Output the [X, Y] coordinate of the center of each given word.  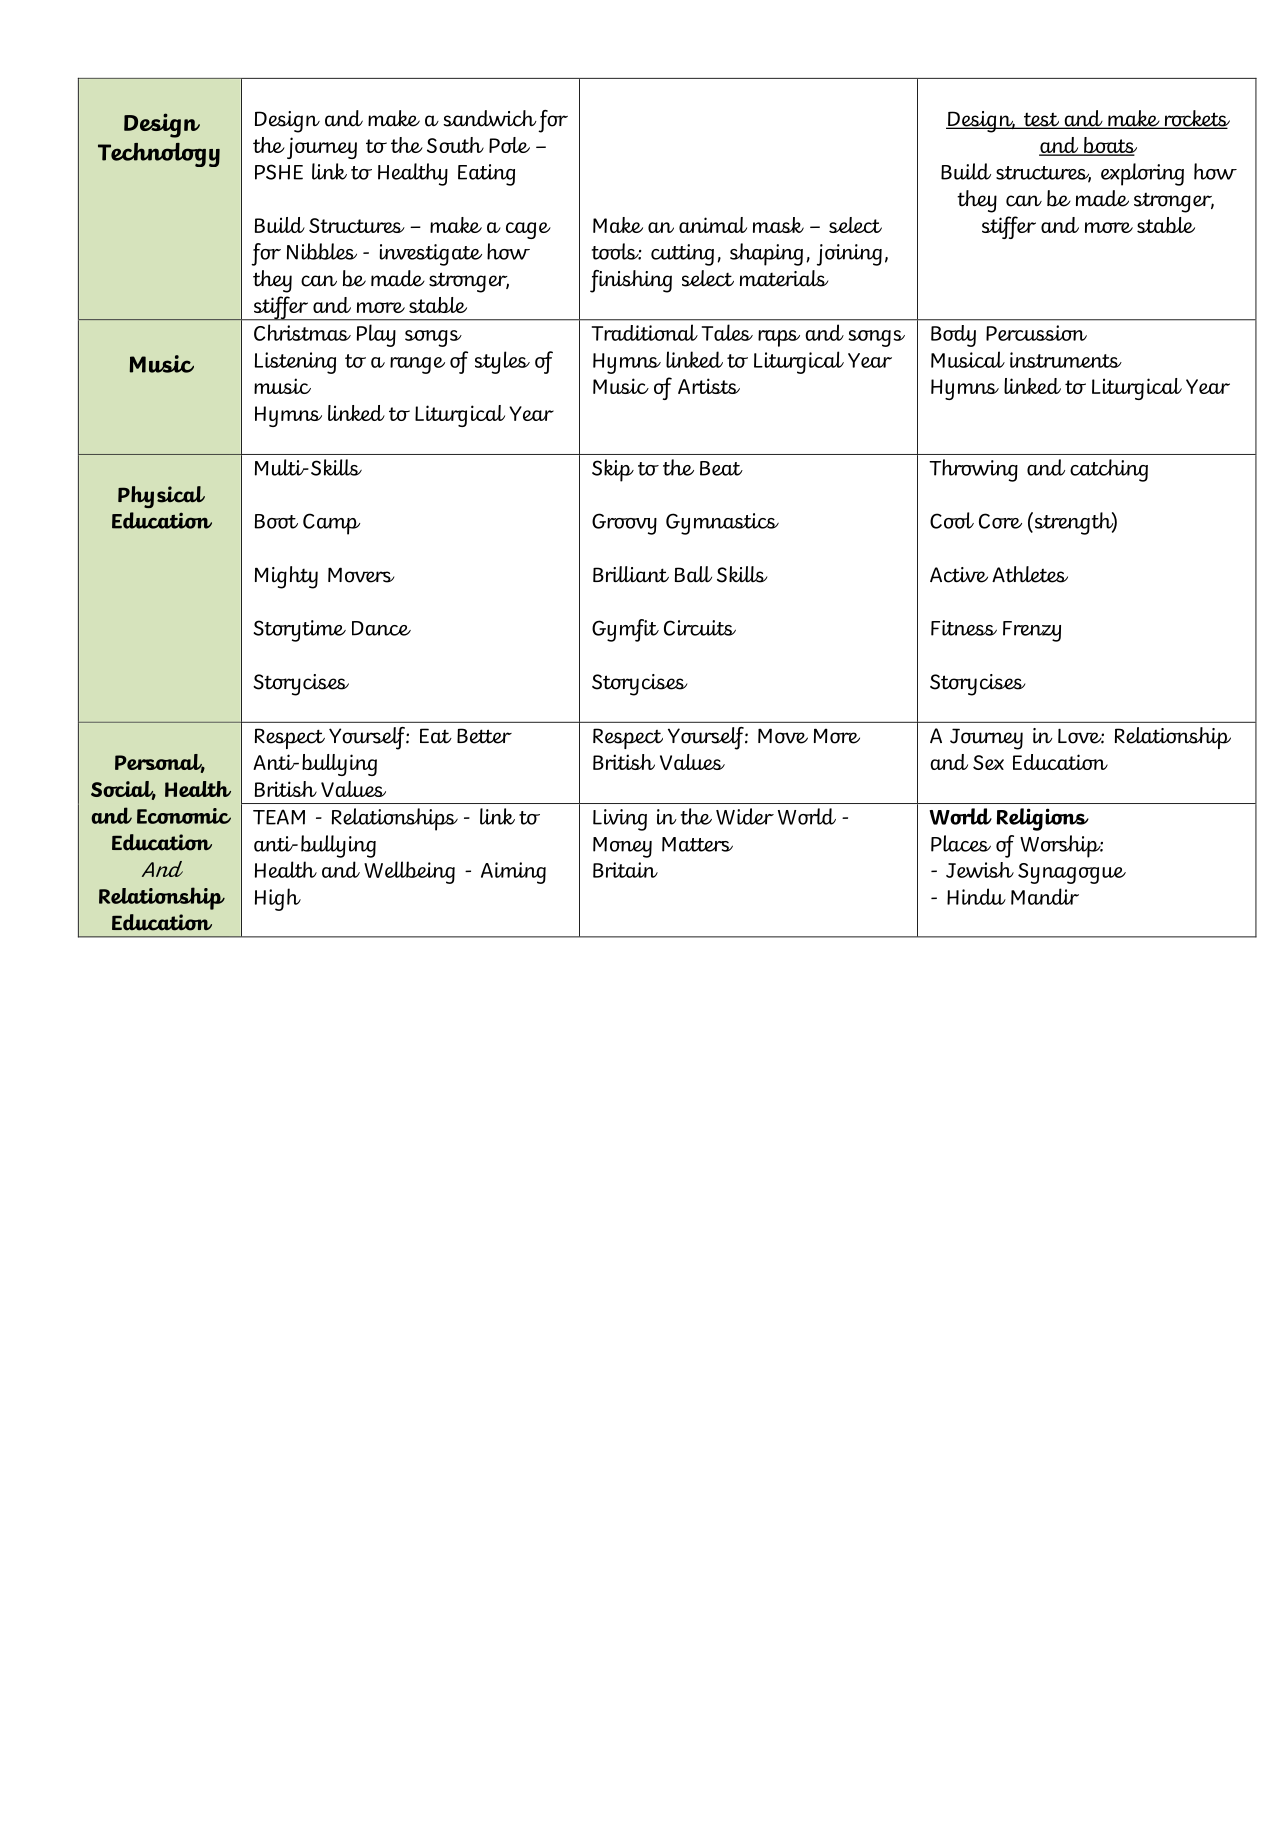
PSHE [279, 172]
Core [1000, 521]
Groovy [624, 524]
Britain [625, 870]
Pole [509, 145]
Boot [276, 521]
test [1041, 121]
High [278, 899]
